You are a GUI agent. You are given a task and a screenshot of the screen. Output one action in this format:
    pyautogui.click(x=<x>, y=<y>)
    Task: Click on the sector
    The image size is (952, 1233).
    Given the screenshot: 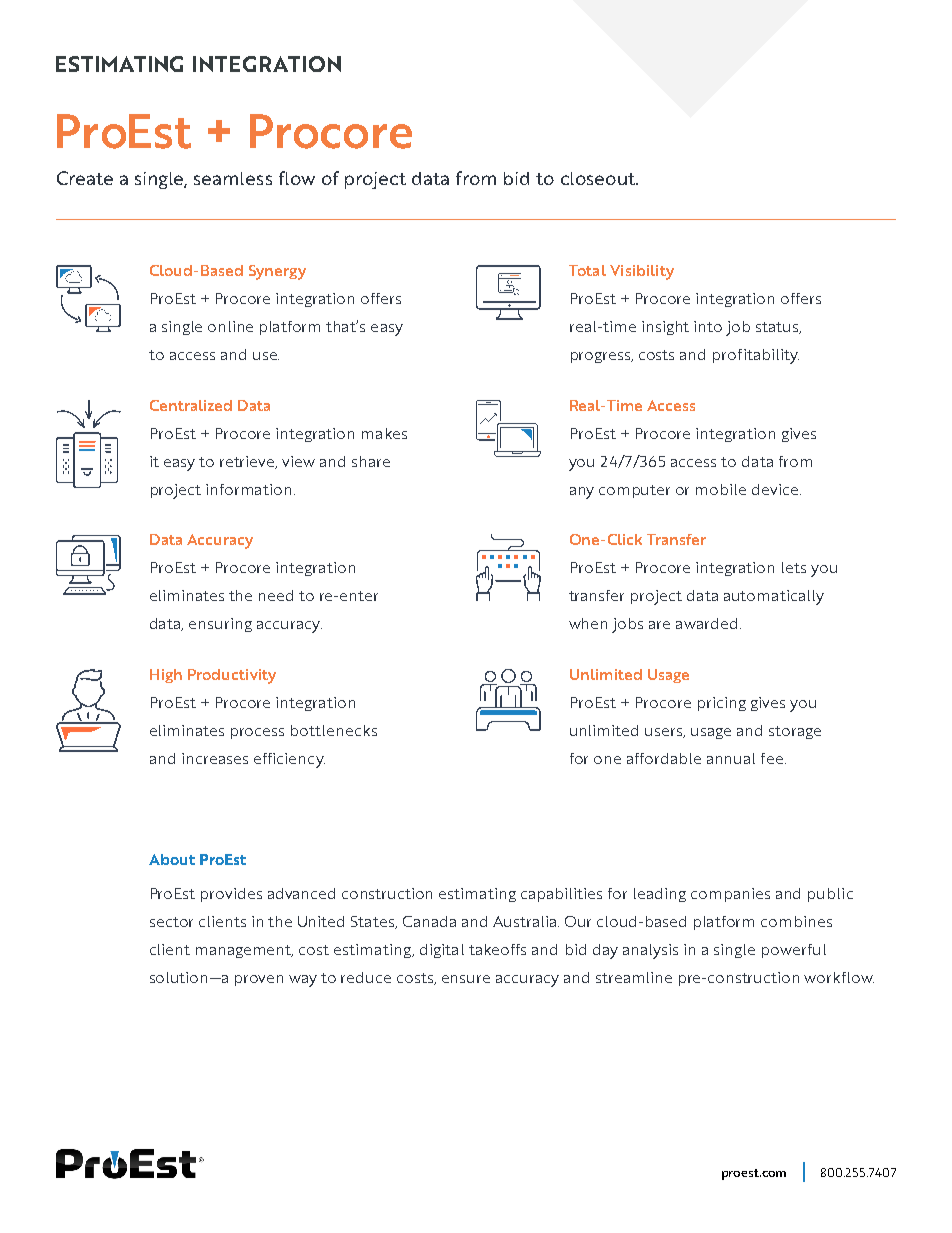 What is the action you would take?
    pyautogui.click(x=171, y=922)
